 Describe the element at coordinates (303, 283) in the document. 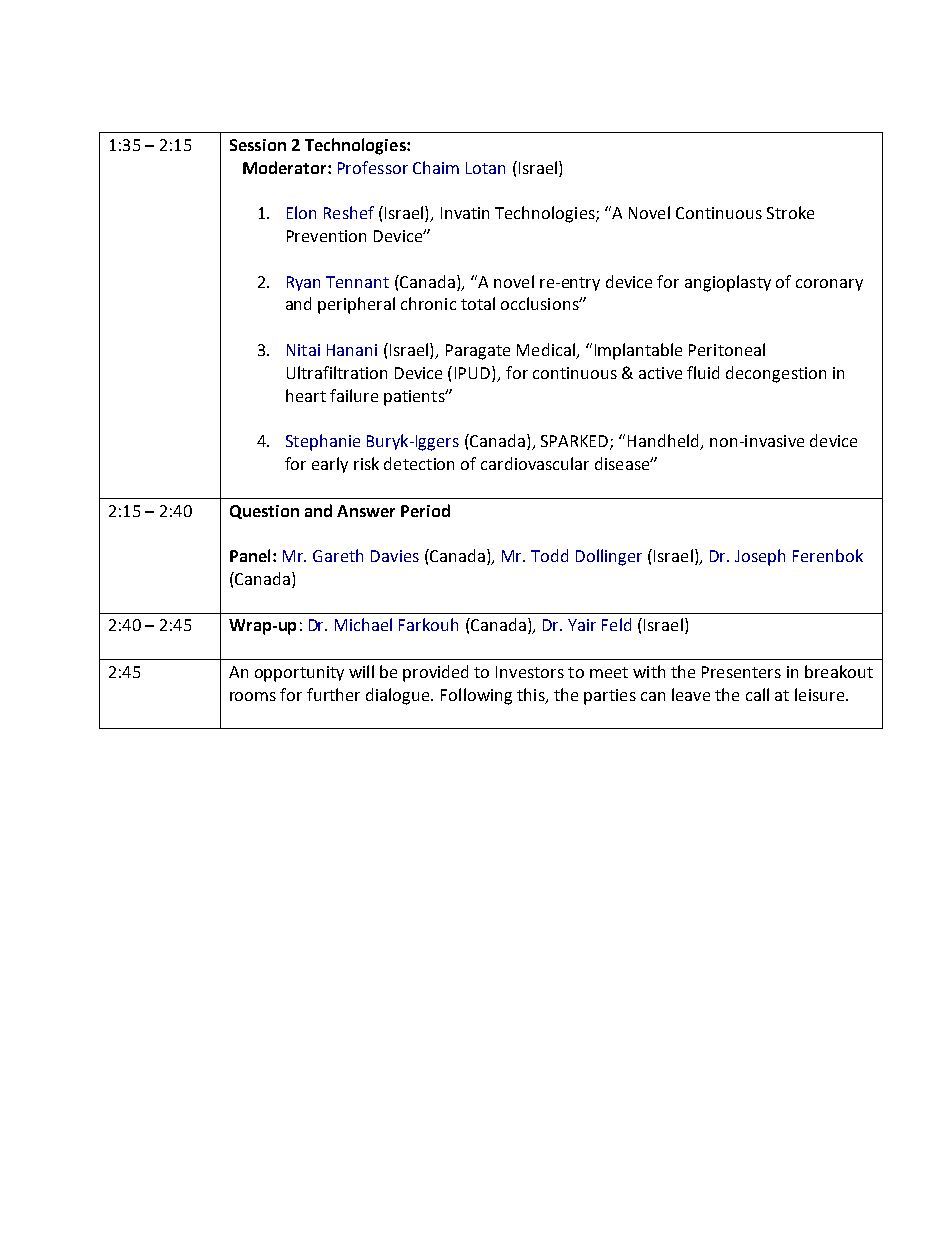

I see `Ryan` at that location.
